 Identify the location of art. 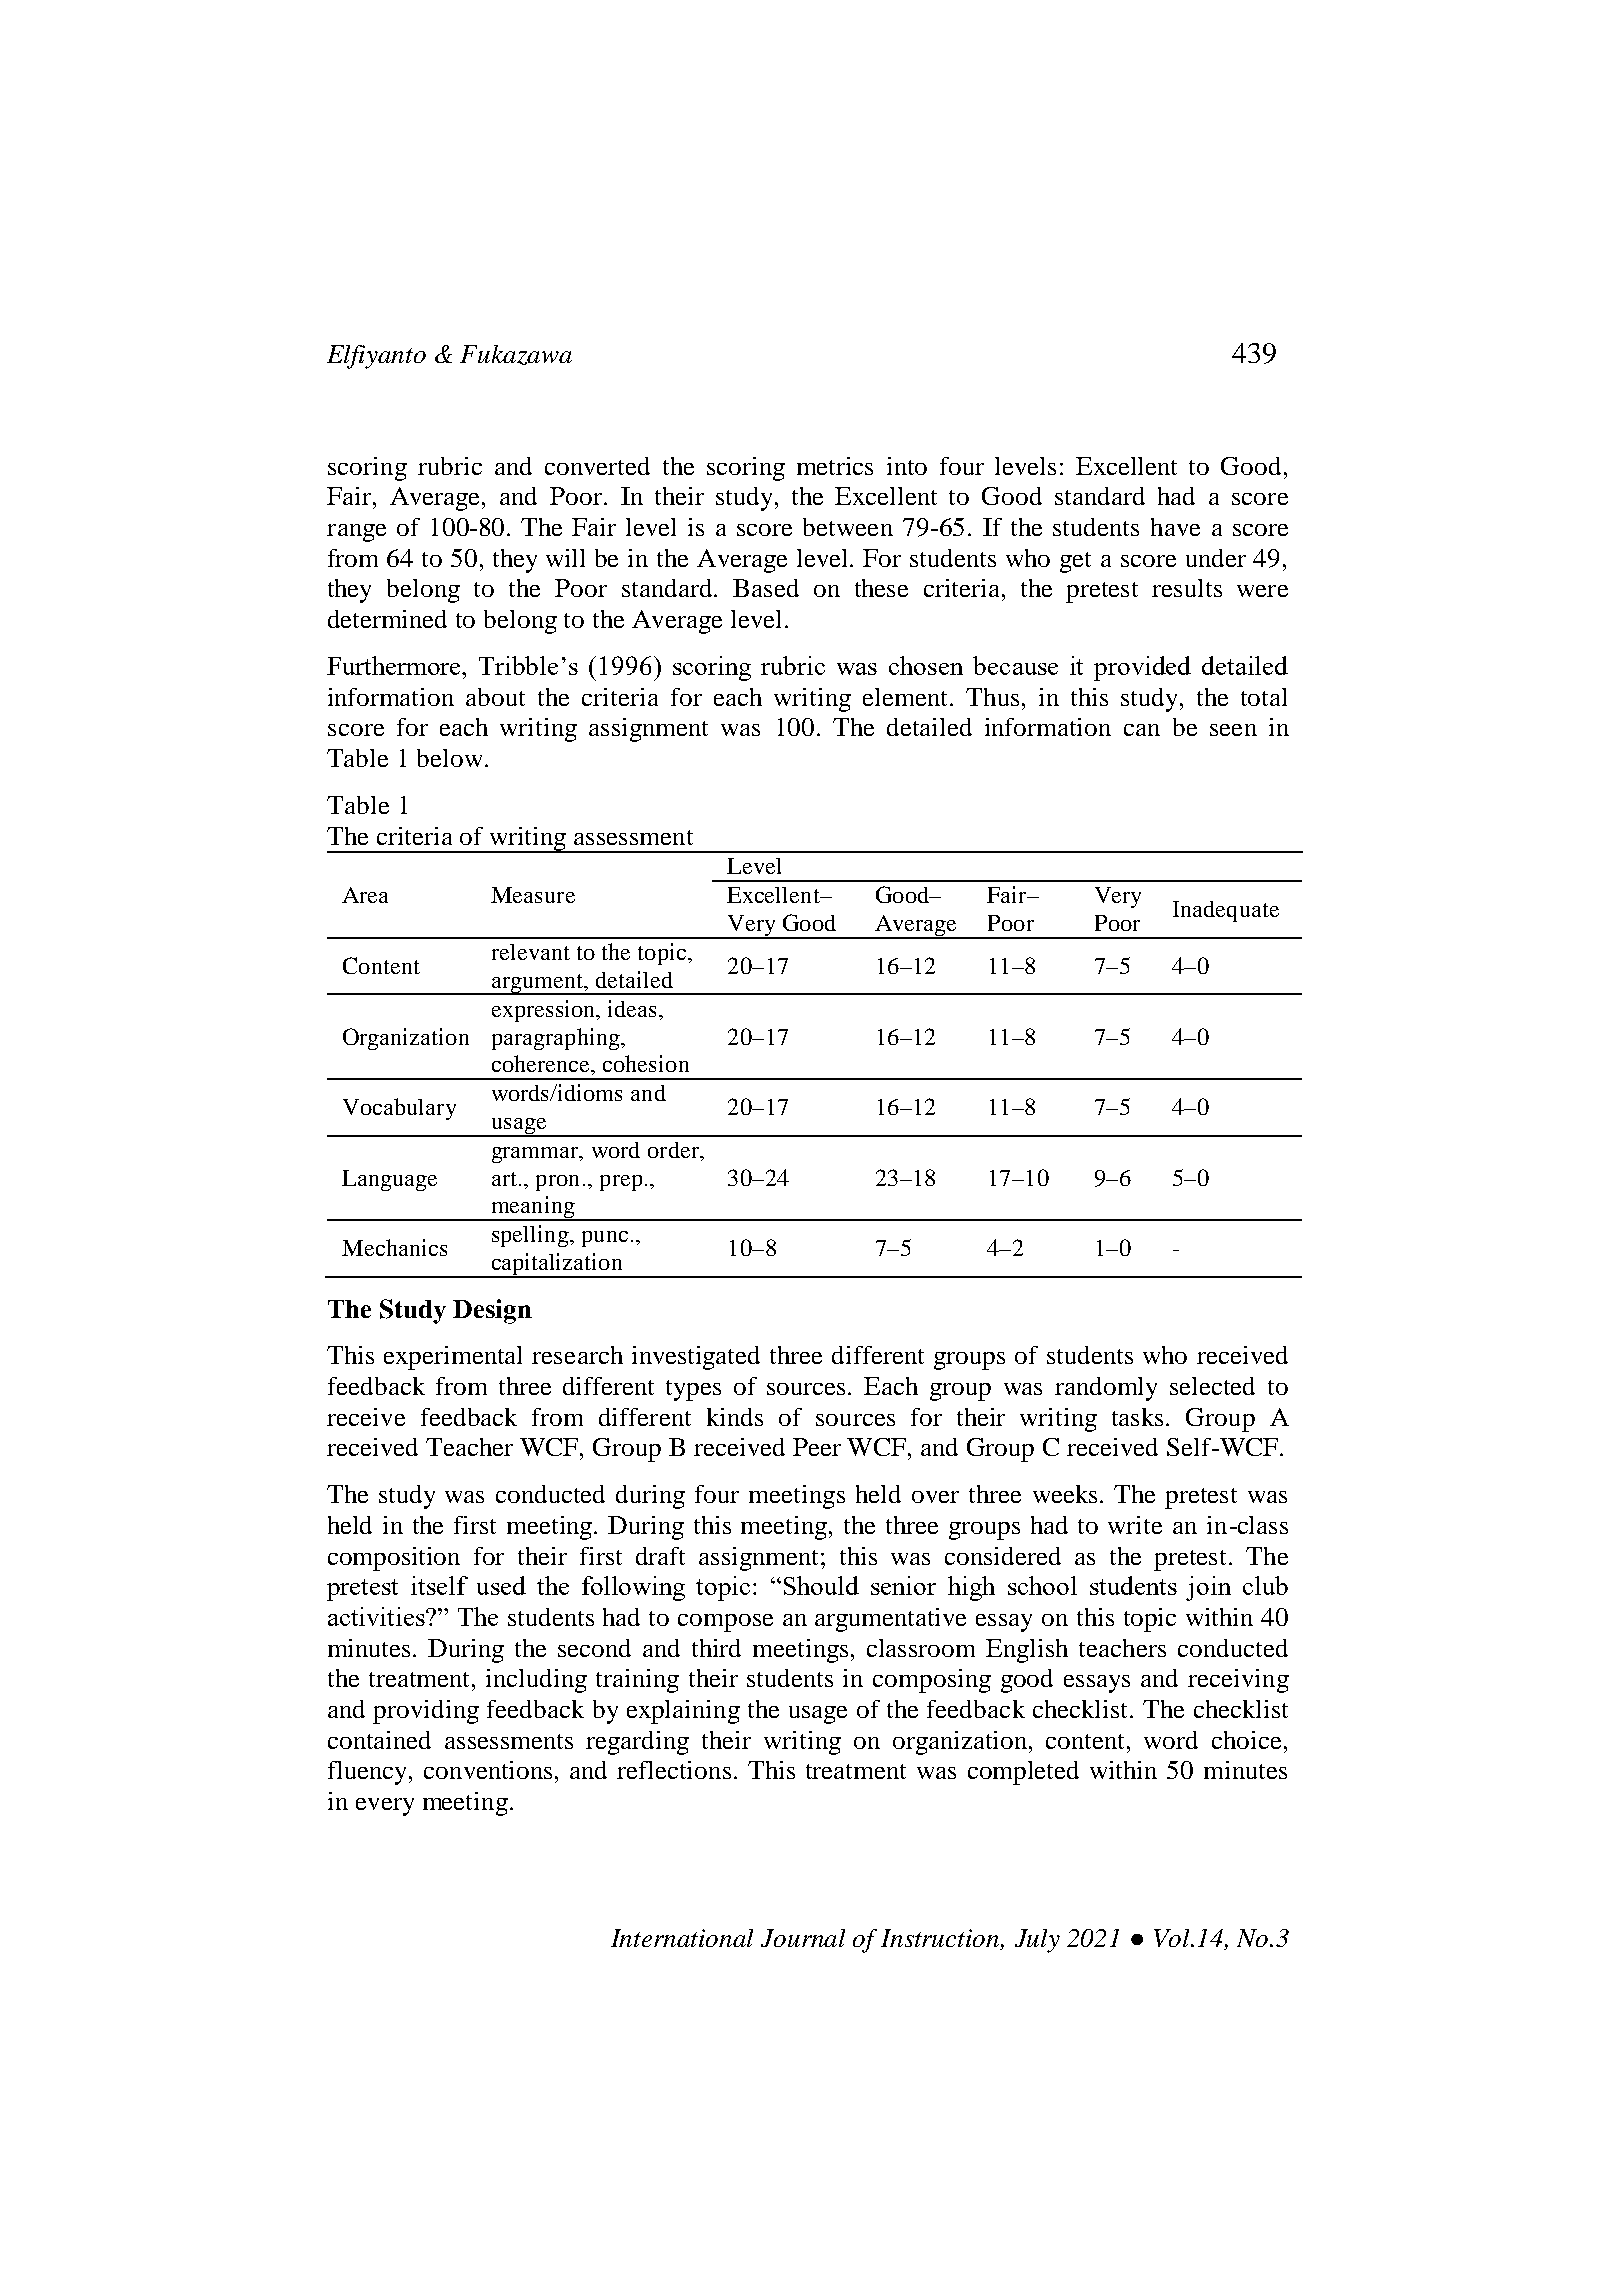
(504, 1179).
